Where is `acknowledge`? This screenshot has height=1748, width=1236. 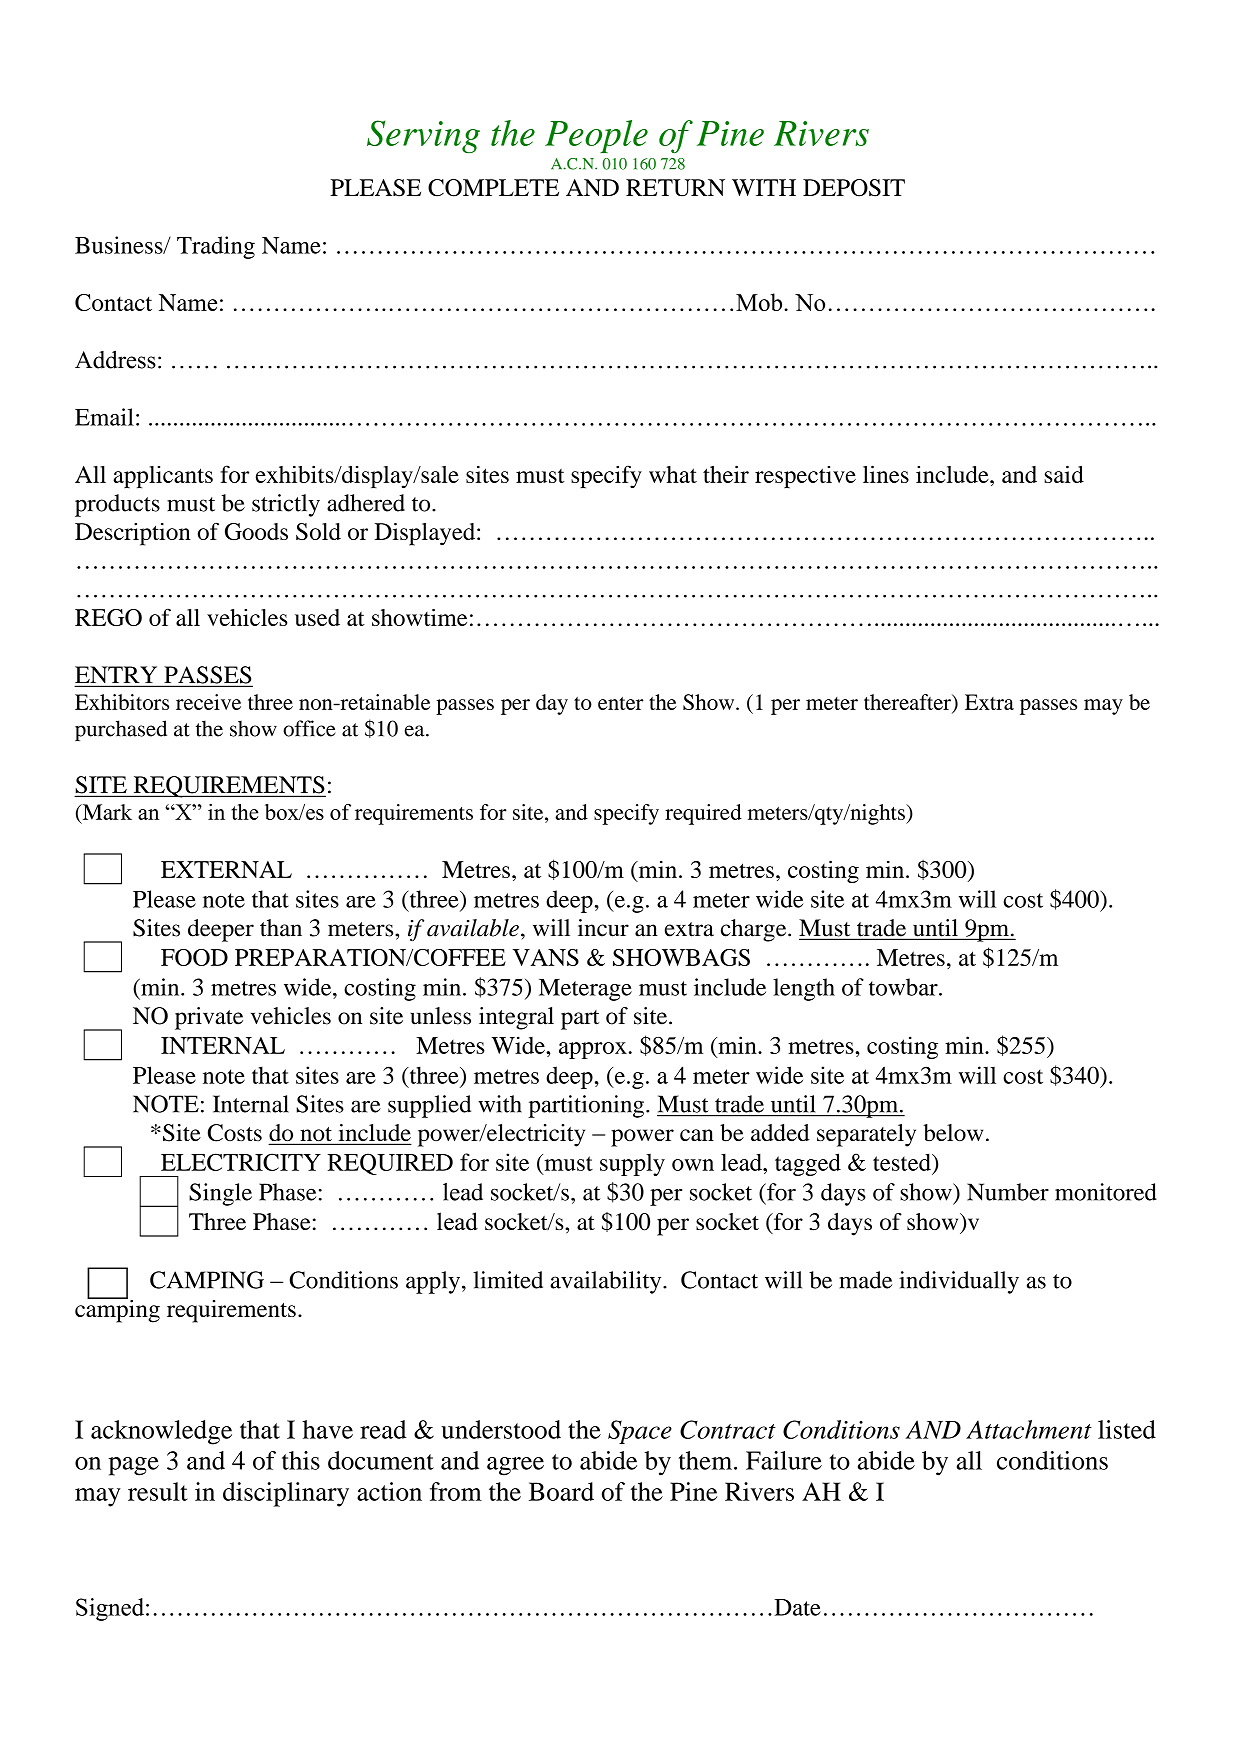
acknowledge is located at coordinates (161, 1432).
